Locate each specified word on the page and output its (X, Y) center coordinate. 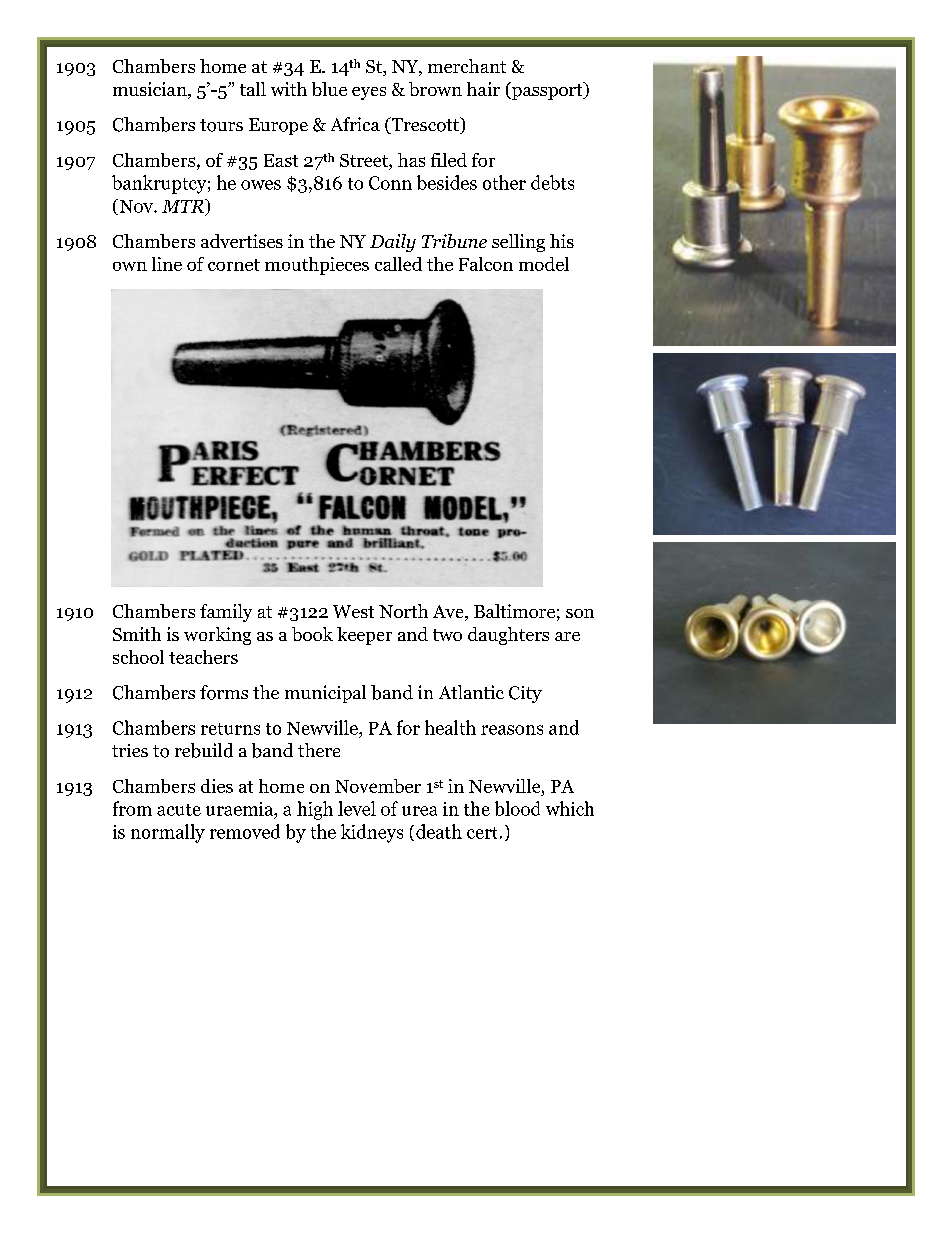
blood (517, 808)
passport (547, 91)
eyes (369, 93)
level (357, 808)
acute (179, 810)
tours (221, 125)
